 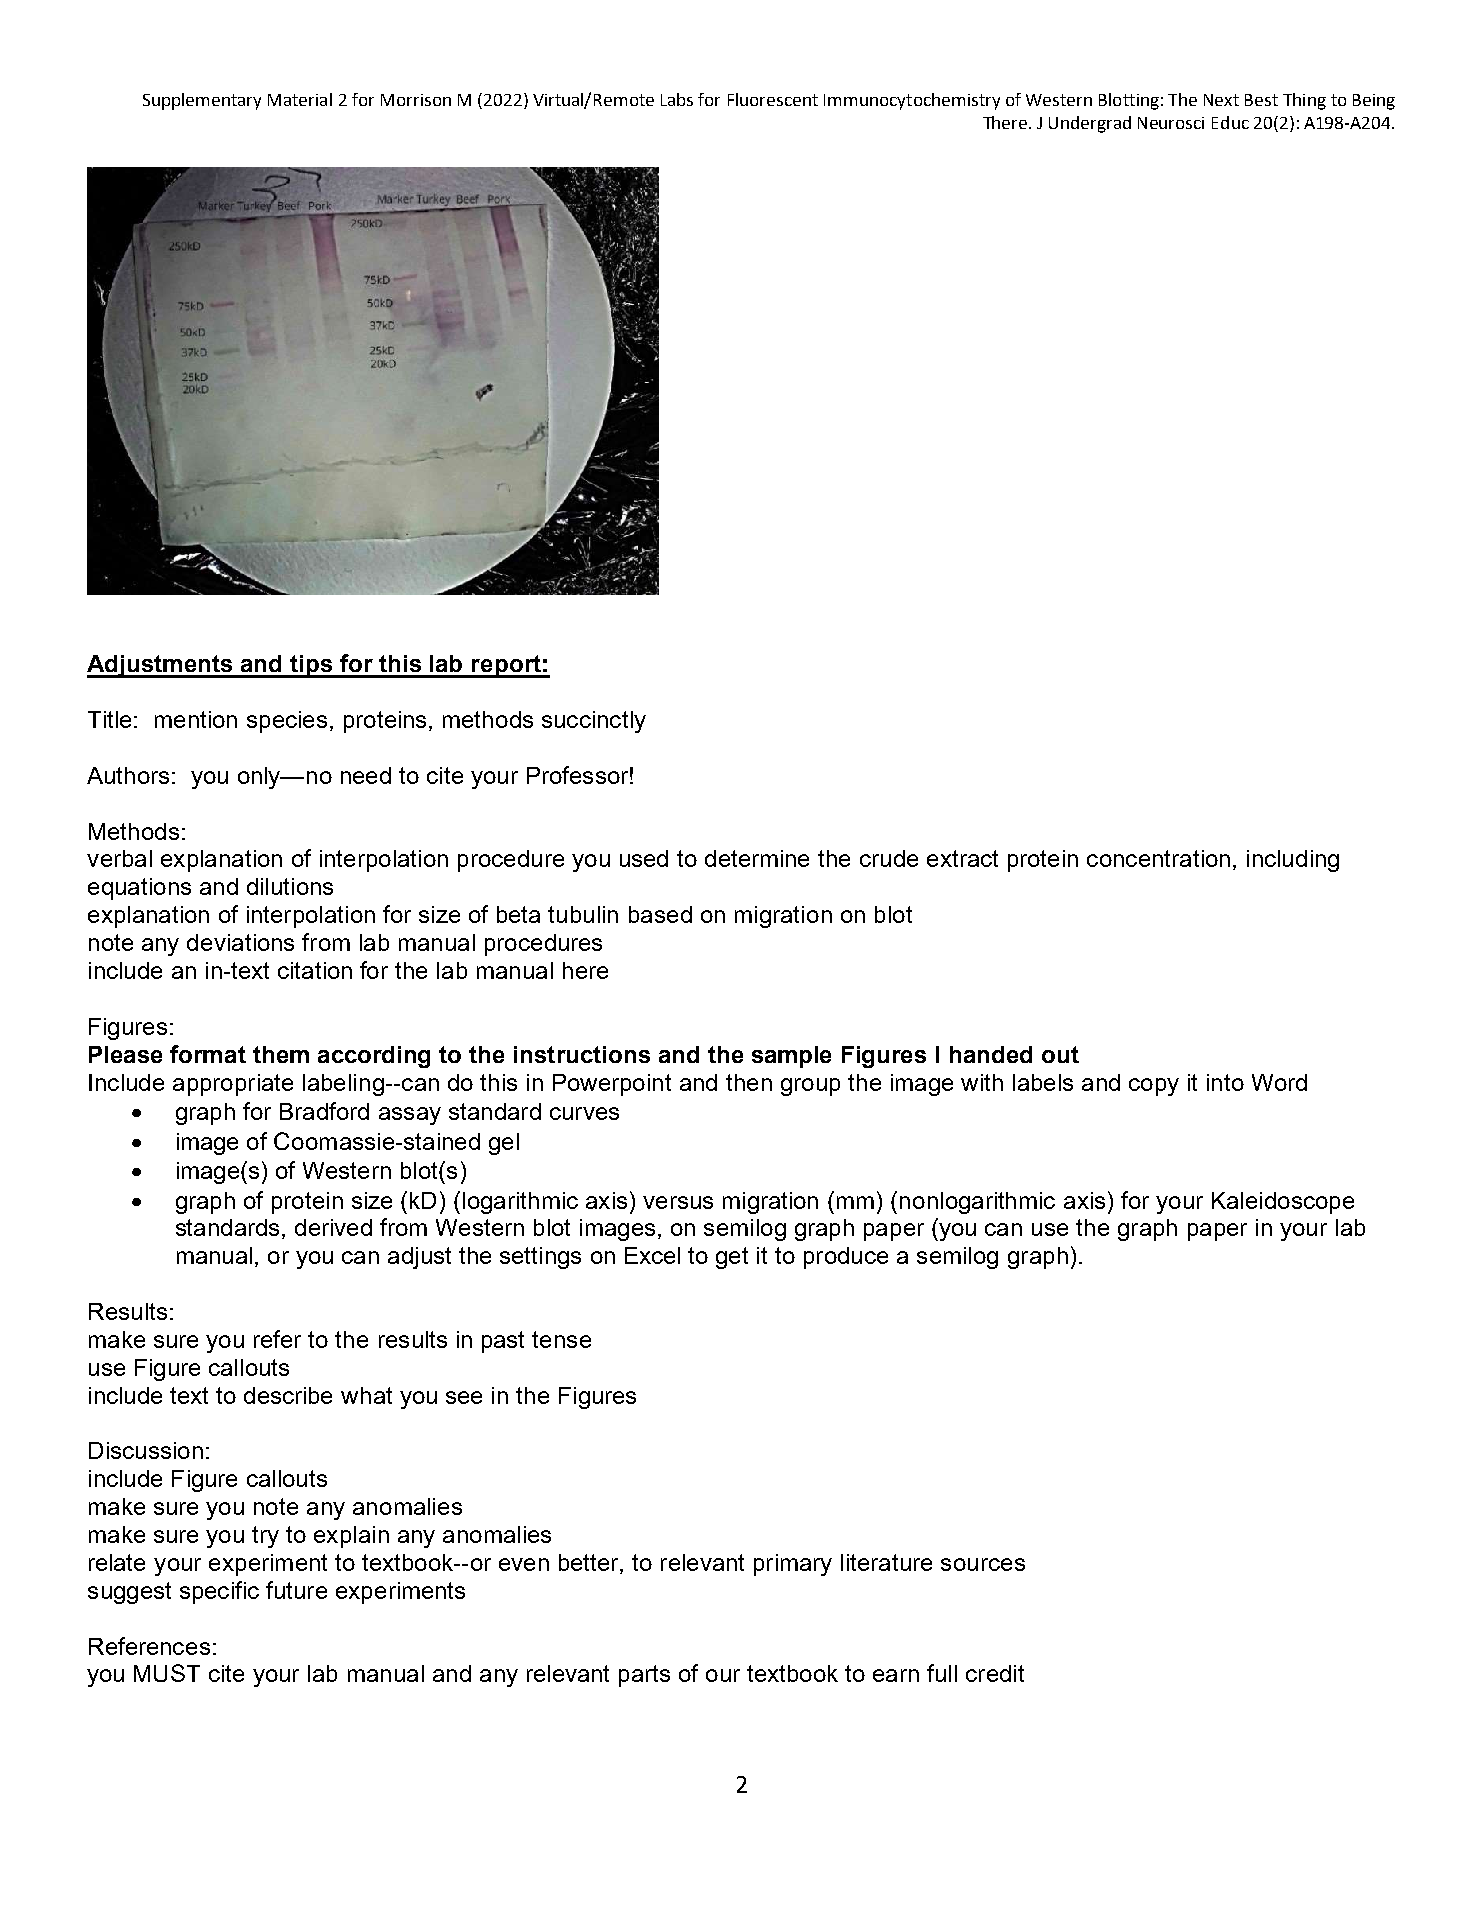 What do you see at coordinates (1225, 1082) in the screenshot?
I see `into` at bounding box center [1225, 1082].
